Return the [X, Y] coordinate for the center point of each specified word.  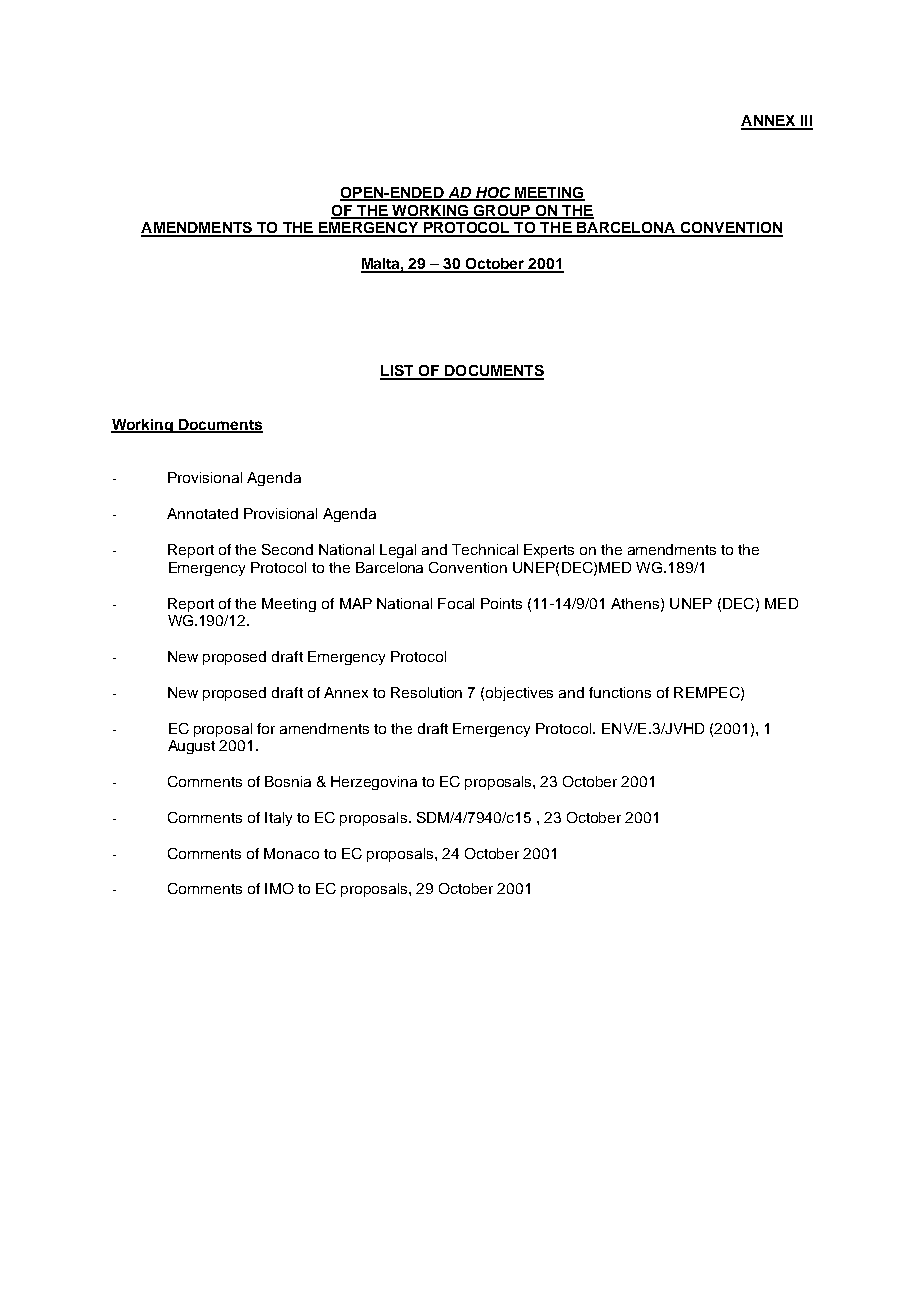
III [805, 122]
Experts [549, 551]
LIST [398, 372]
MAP [356, 603]
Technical [485, 549]
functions [620, 692]
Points [501, 603]
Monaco [291, 853]
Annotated [202, 513]
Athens [636, 604]
